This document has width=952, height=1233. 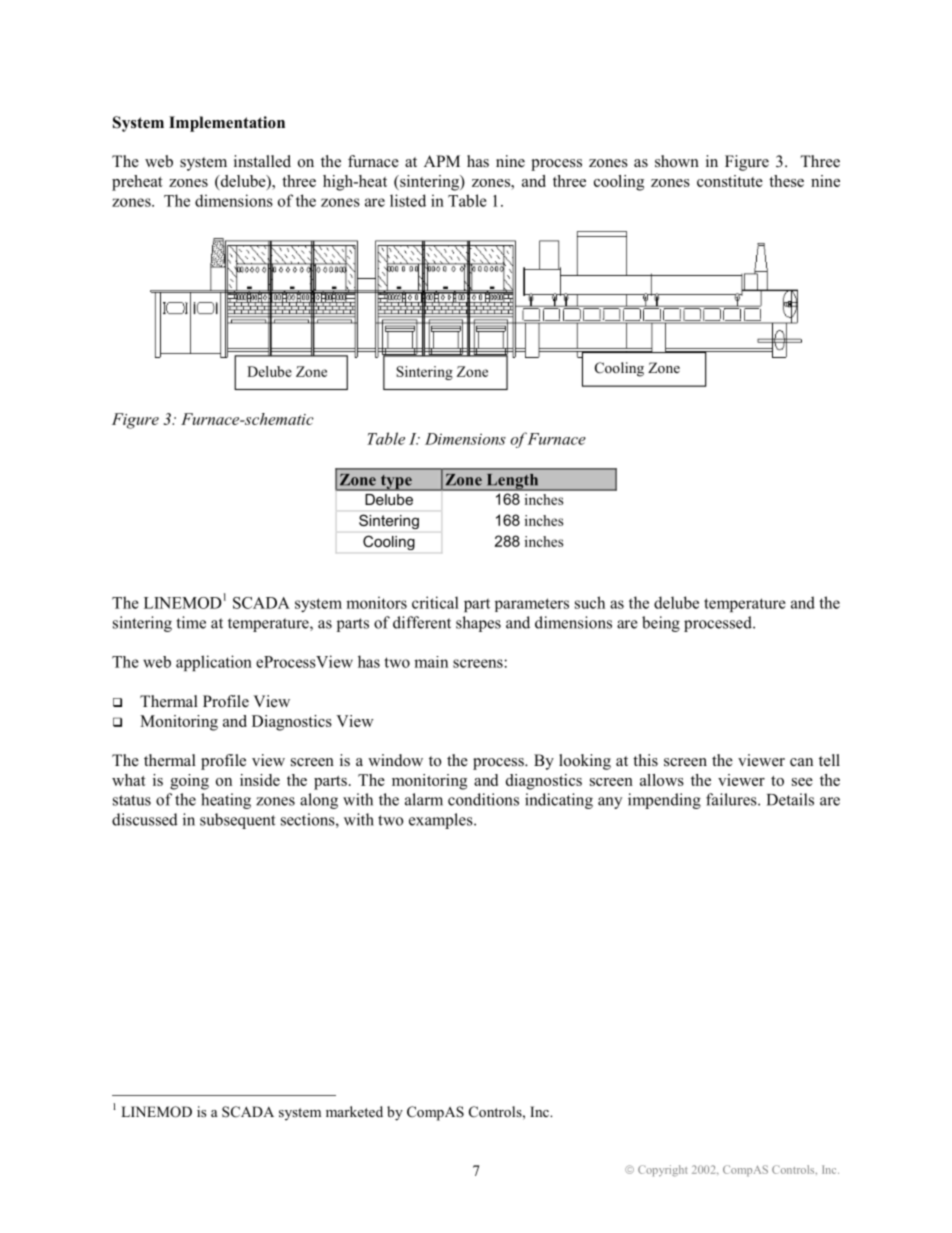 I want to click on type, so click(x=396, y=483).
